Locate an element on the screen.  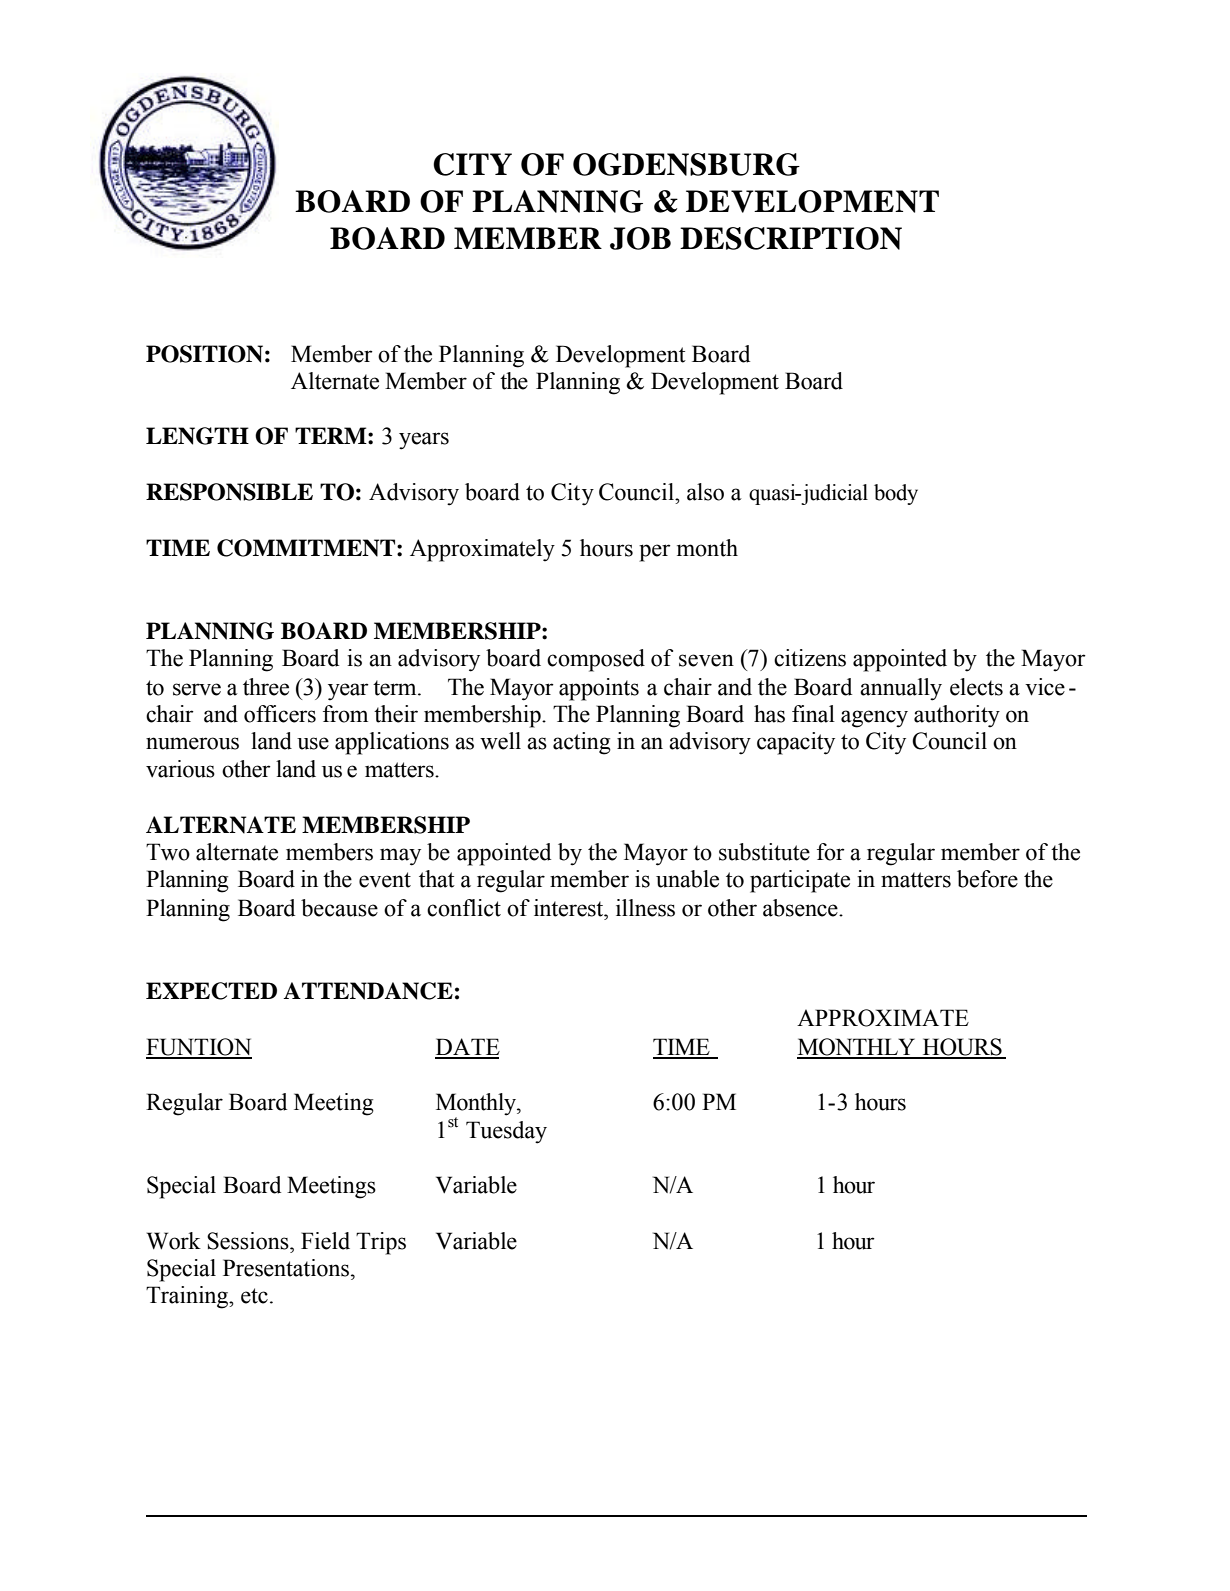
POSITION is located at coordinates (204, 354).
